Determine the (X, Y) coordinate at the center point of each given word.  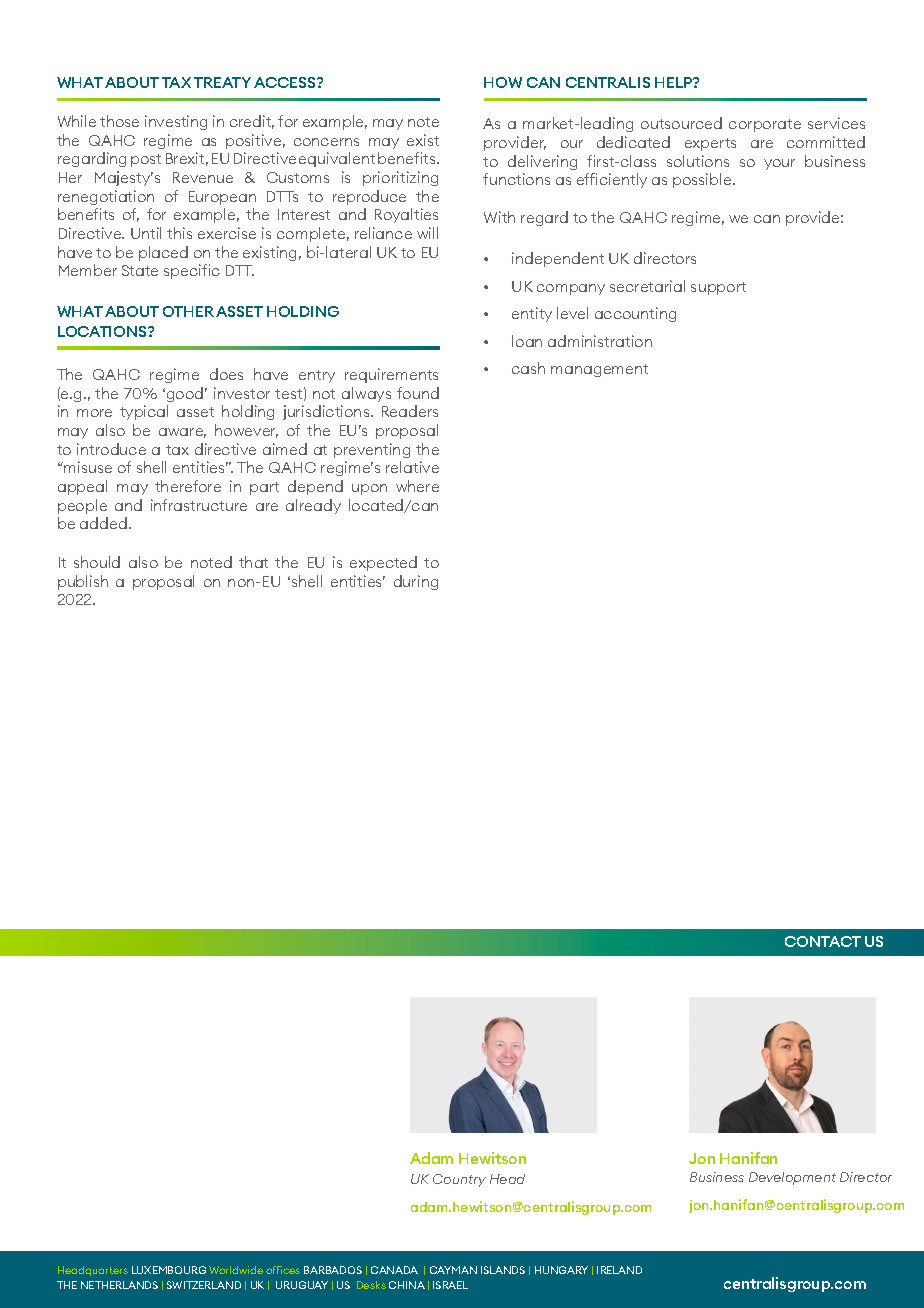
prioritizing (400, 178)
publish (83, 582)
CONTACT (823, 941)
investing (176, 122)
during (416, 582)
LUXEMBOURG (169, 1270)
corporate (765, 125)
